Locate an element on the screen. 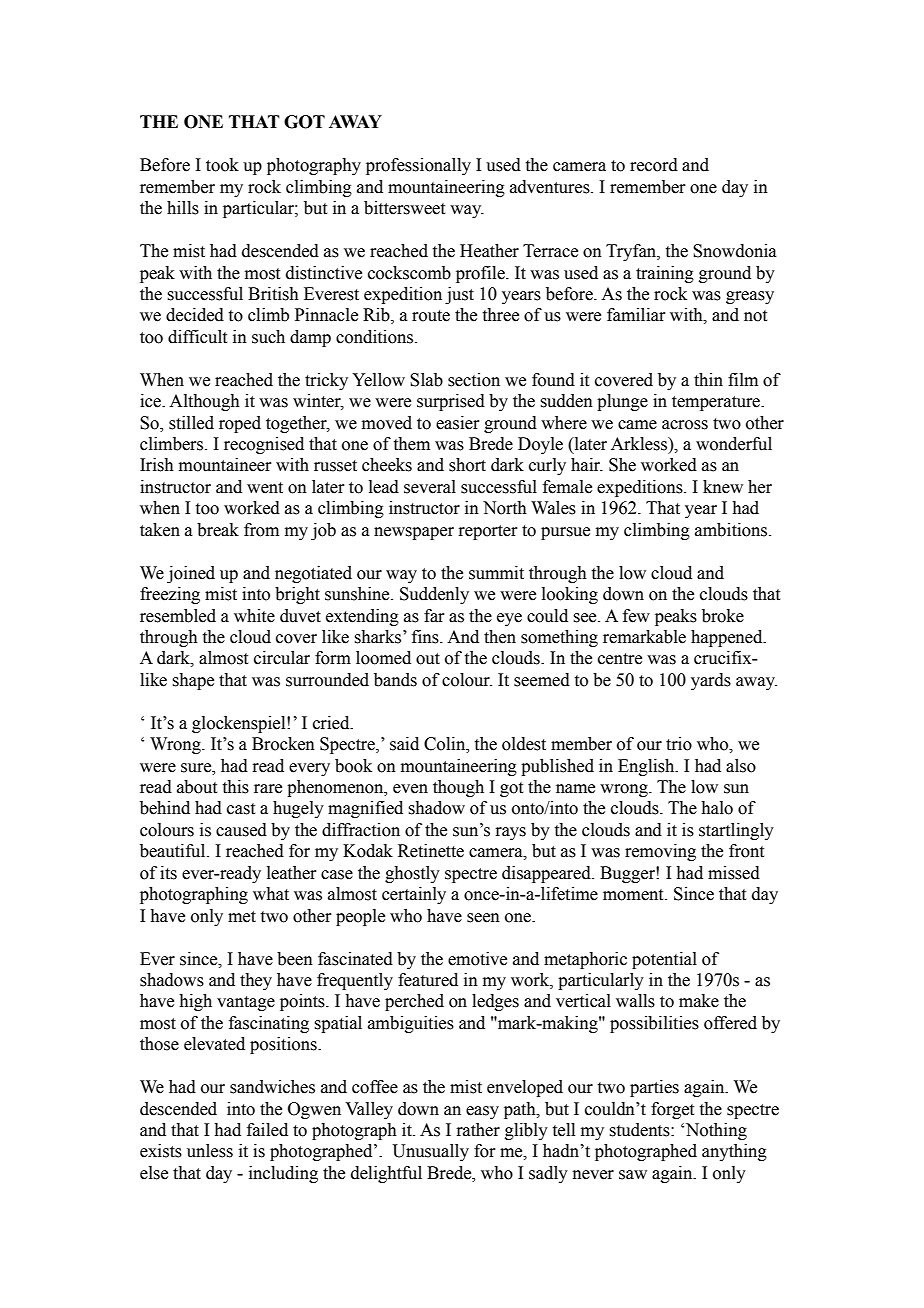 The height and width of the screenshot is (1308, 924). record is located at coordinates (654, 165).
